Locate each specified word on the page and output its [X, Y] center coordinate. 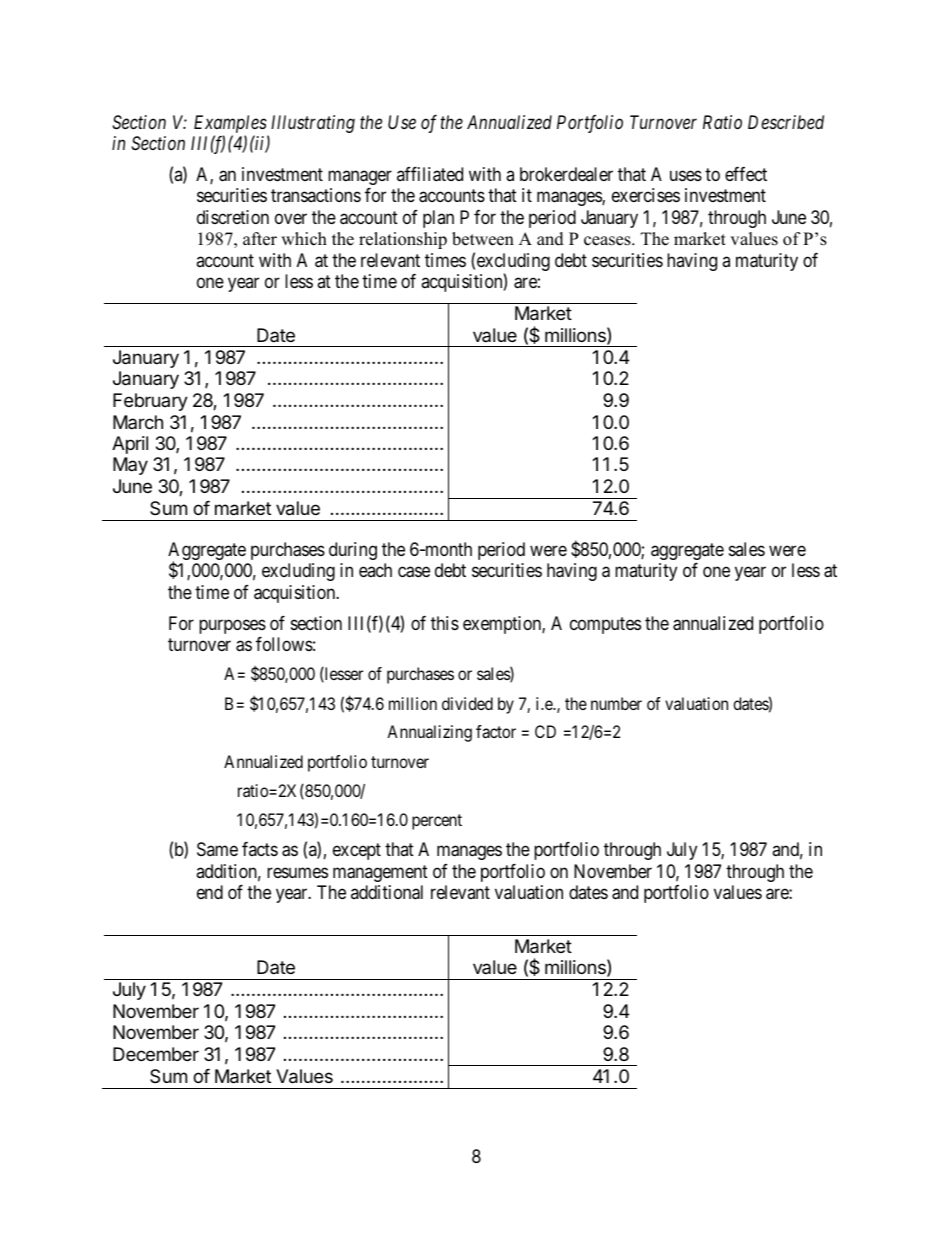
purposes [232, 626]
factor [496, 731]
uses [686, 175]
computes [605, 625]
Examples [230, 124]
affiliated [430, 174]
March [138, 422]
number [616, 703]
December [156, 1054]
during [353, 551]
